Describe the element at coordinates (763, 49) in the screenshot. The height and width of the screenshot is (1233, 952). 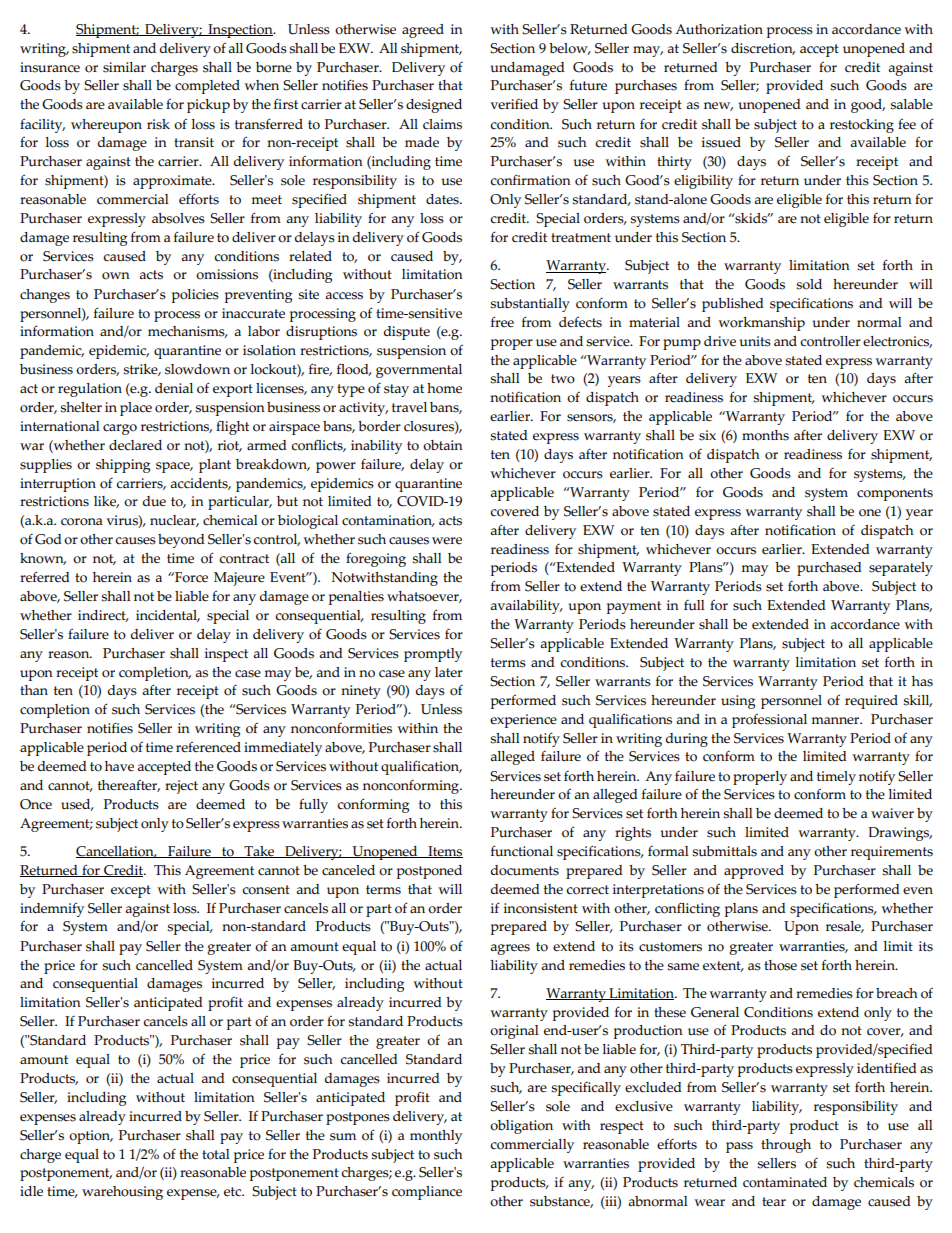
I see `discretion` at that location.
